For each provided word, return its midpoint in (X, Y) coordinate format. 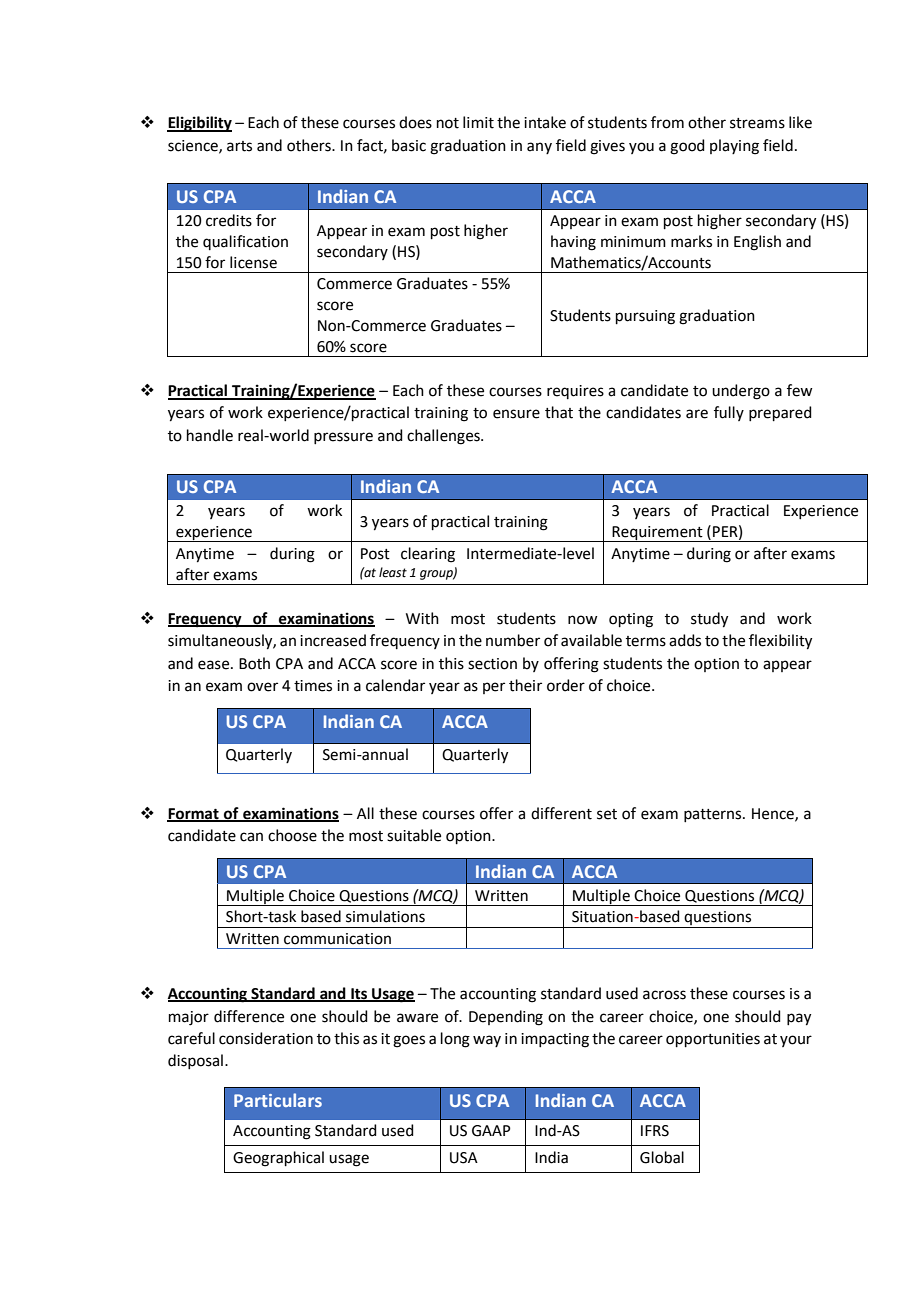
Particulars (278, 1100)
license (253, 262)
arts (239, 146)
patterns (714, 815)
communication (337, 939)
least (393, 572)
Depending (506, 1018)
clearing (428, 555)
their (525, 685)
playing (734, 147)
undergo (741, 392)
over (262, 687)
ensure (516, 414)
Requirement (658, 534)
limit (478, 122)
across (664, 995)
